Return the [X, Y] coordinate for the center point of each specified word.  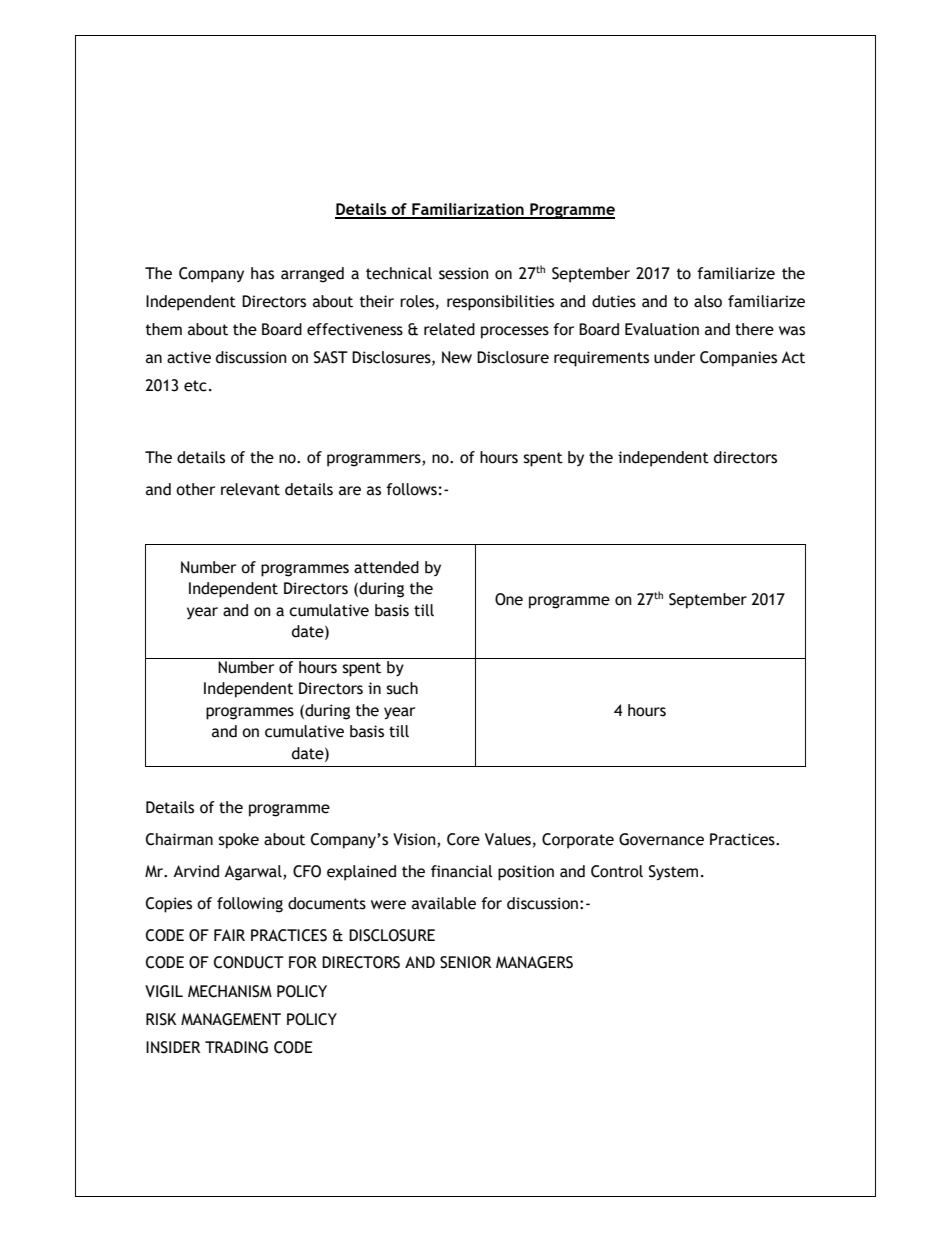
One [509, 599]
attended [386, 567]
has [262, 273]
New [457, 357]
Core [463, 839]
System [673, 873]
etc [195, 386]
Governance [661, 839]
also [708, 301]
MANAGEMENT [231, 1019]
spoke [238, 841]
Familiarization [468, 210]
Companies [738, 359]
